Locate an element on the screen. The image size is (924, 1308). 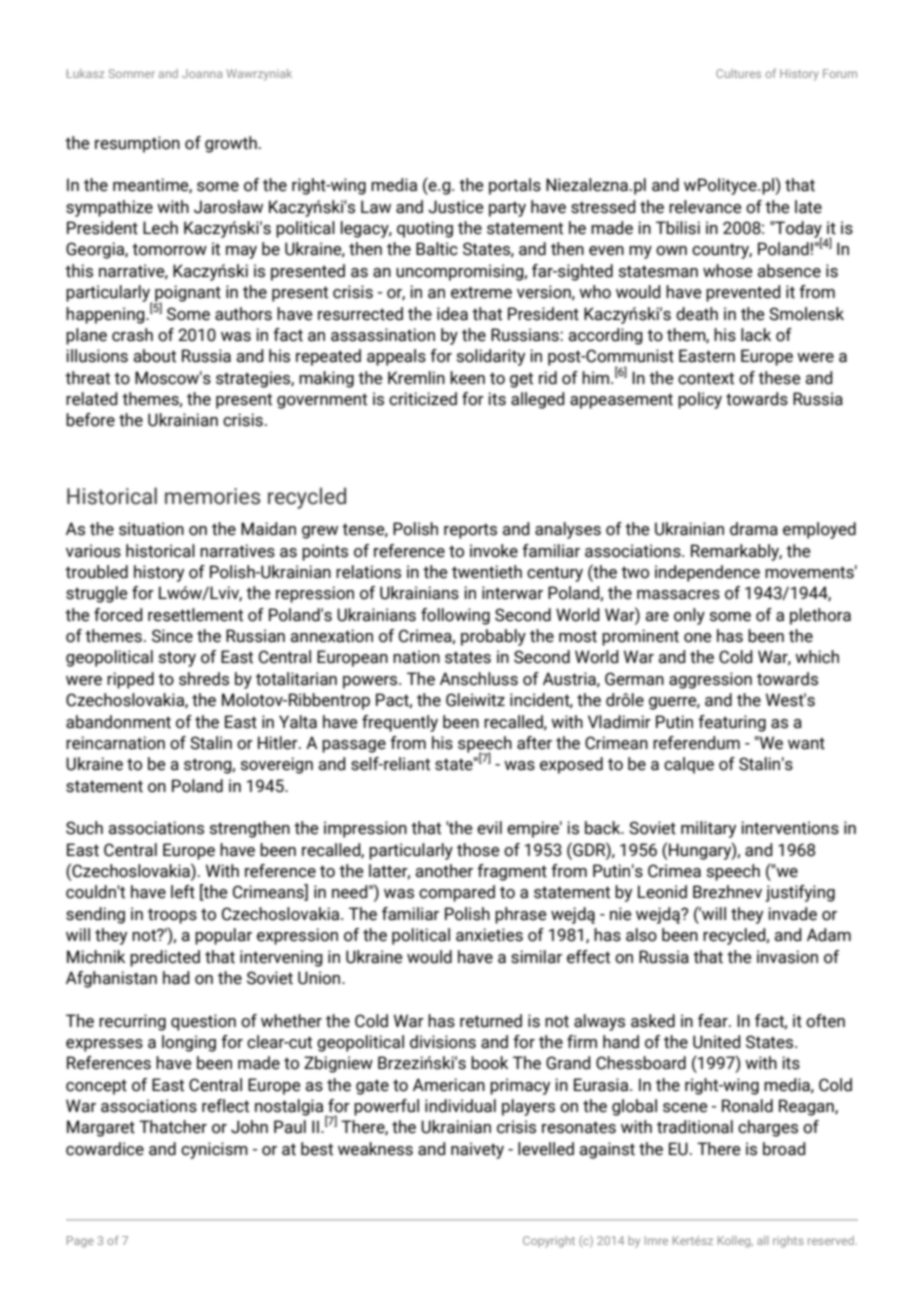
abandonment is located at coordinates (118, 722).
